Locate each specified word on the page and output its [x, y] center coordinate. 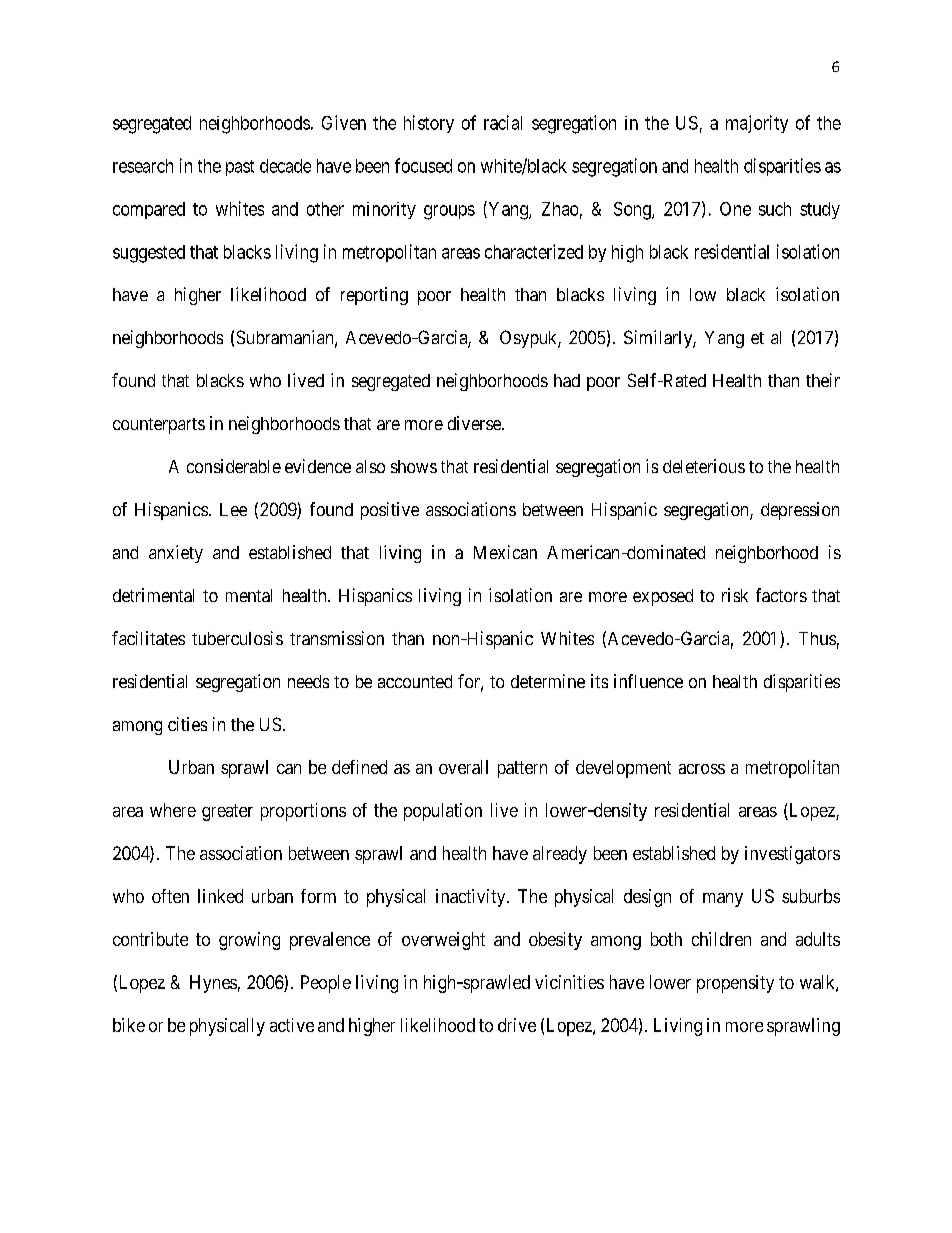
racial [503, 122]
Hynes [213, 984]
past [240, 168]
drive [517, 1025]
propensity [735, 984]
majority [757, 124]
